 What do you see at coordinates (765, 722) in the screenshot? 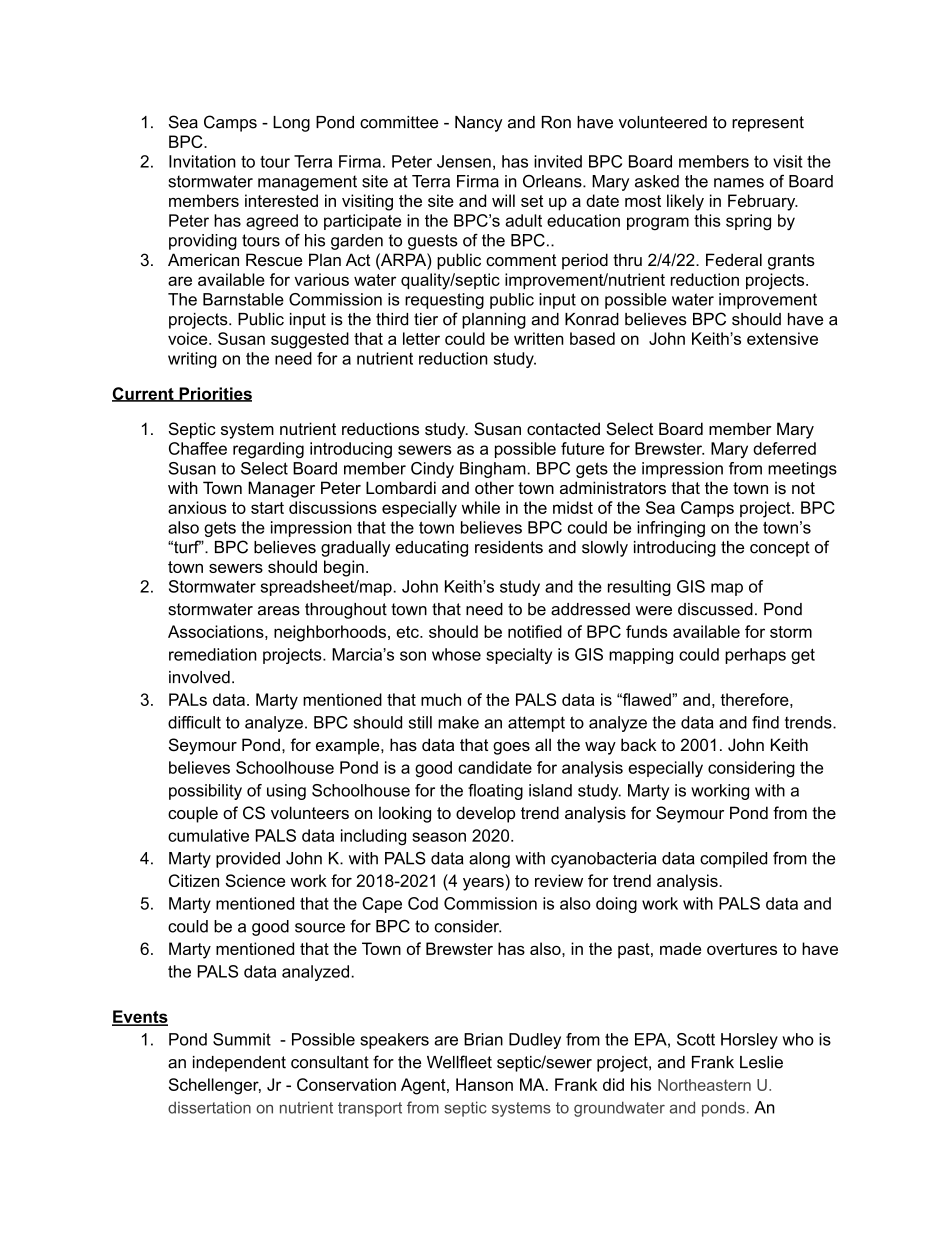
I see `find` at bounding box center [765, 722].
